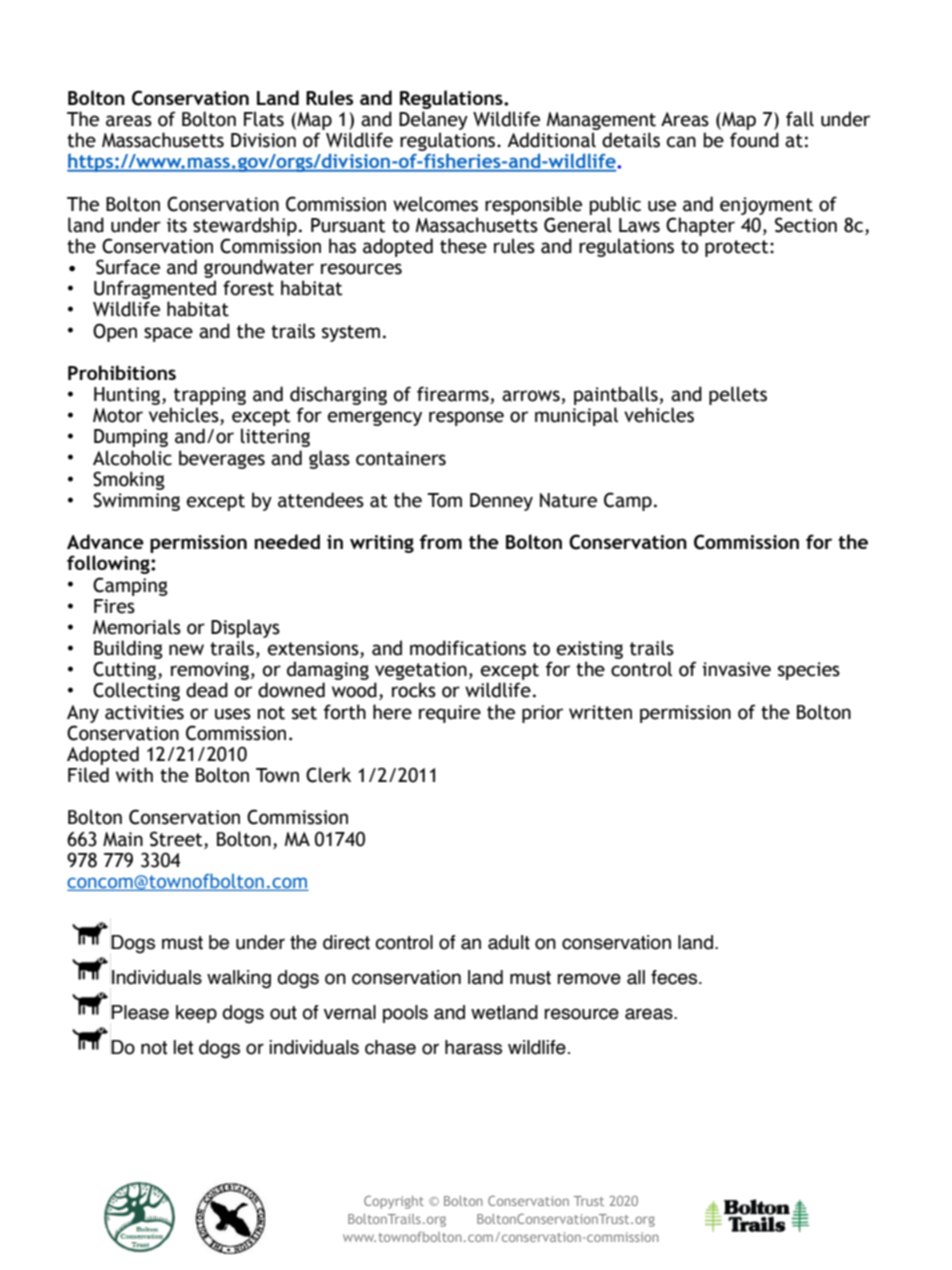 This screenshot has width=952, height=1270. What do you see at coordinates (196, 1014) in the screenshot?
I see `keep` at bounding box center [196, 1014].
